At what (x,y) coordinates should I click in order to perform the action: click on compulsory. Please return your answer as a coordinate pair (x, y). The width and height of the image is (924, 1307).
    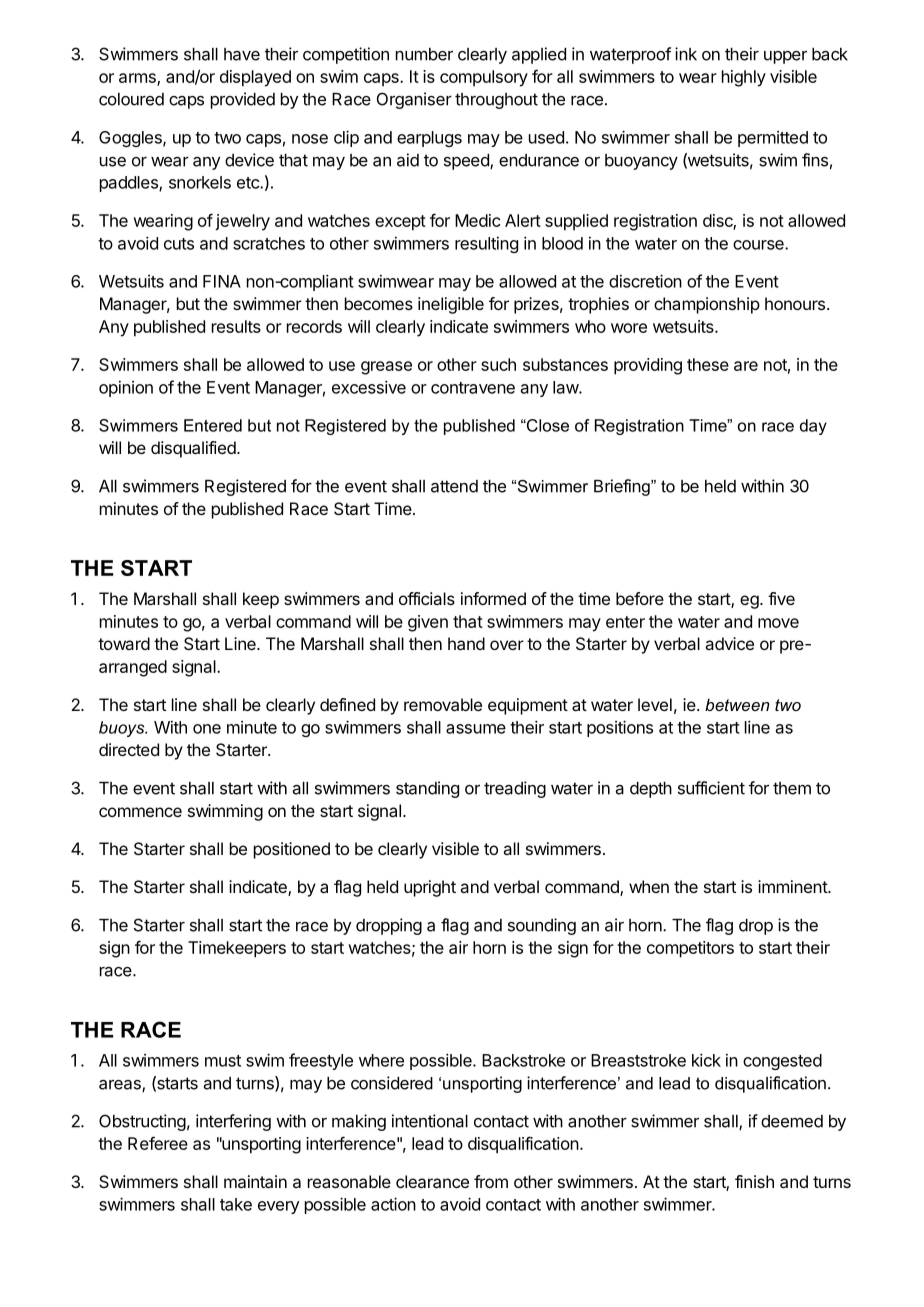
    Looking at the image, I should click on (484, 78).
